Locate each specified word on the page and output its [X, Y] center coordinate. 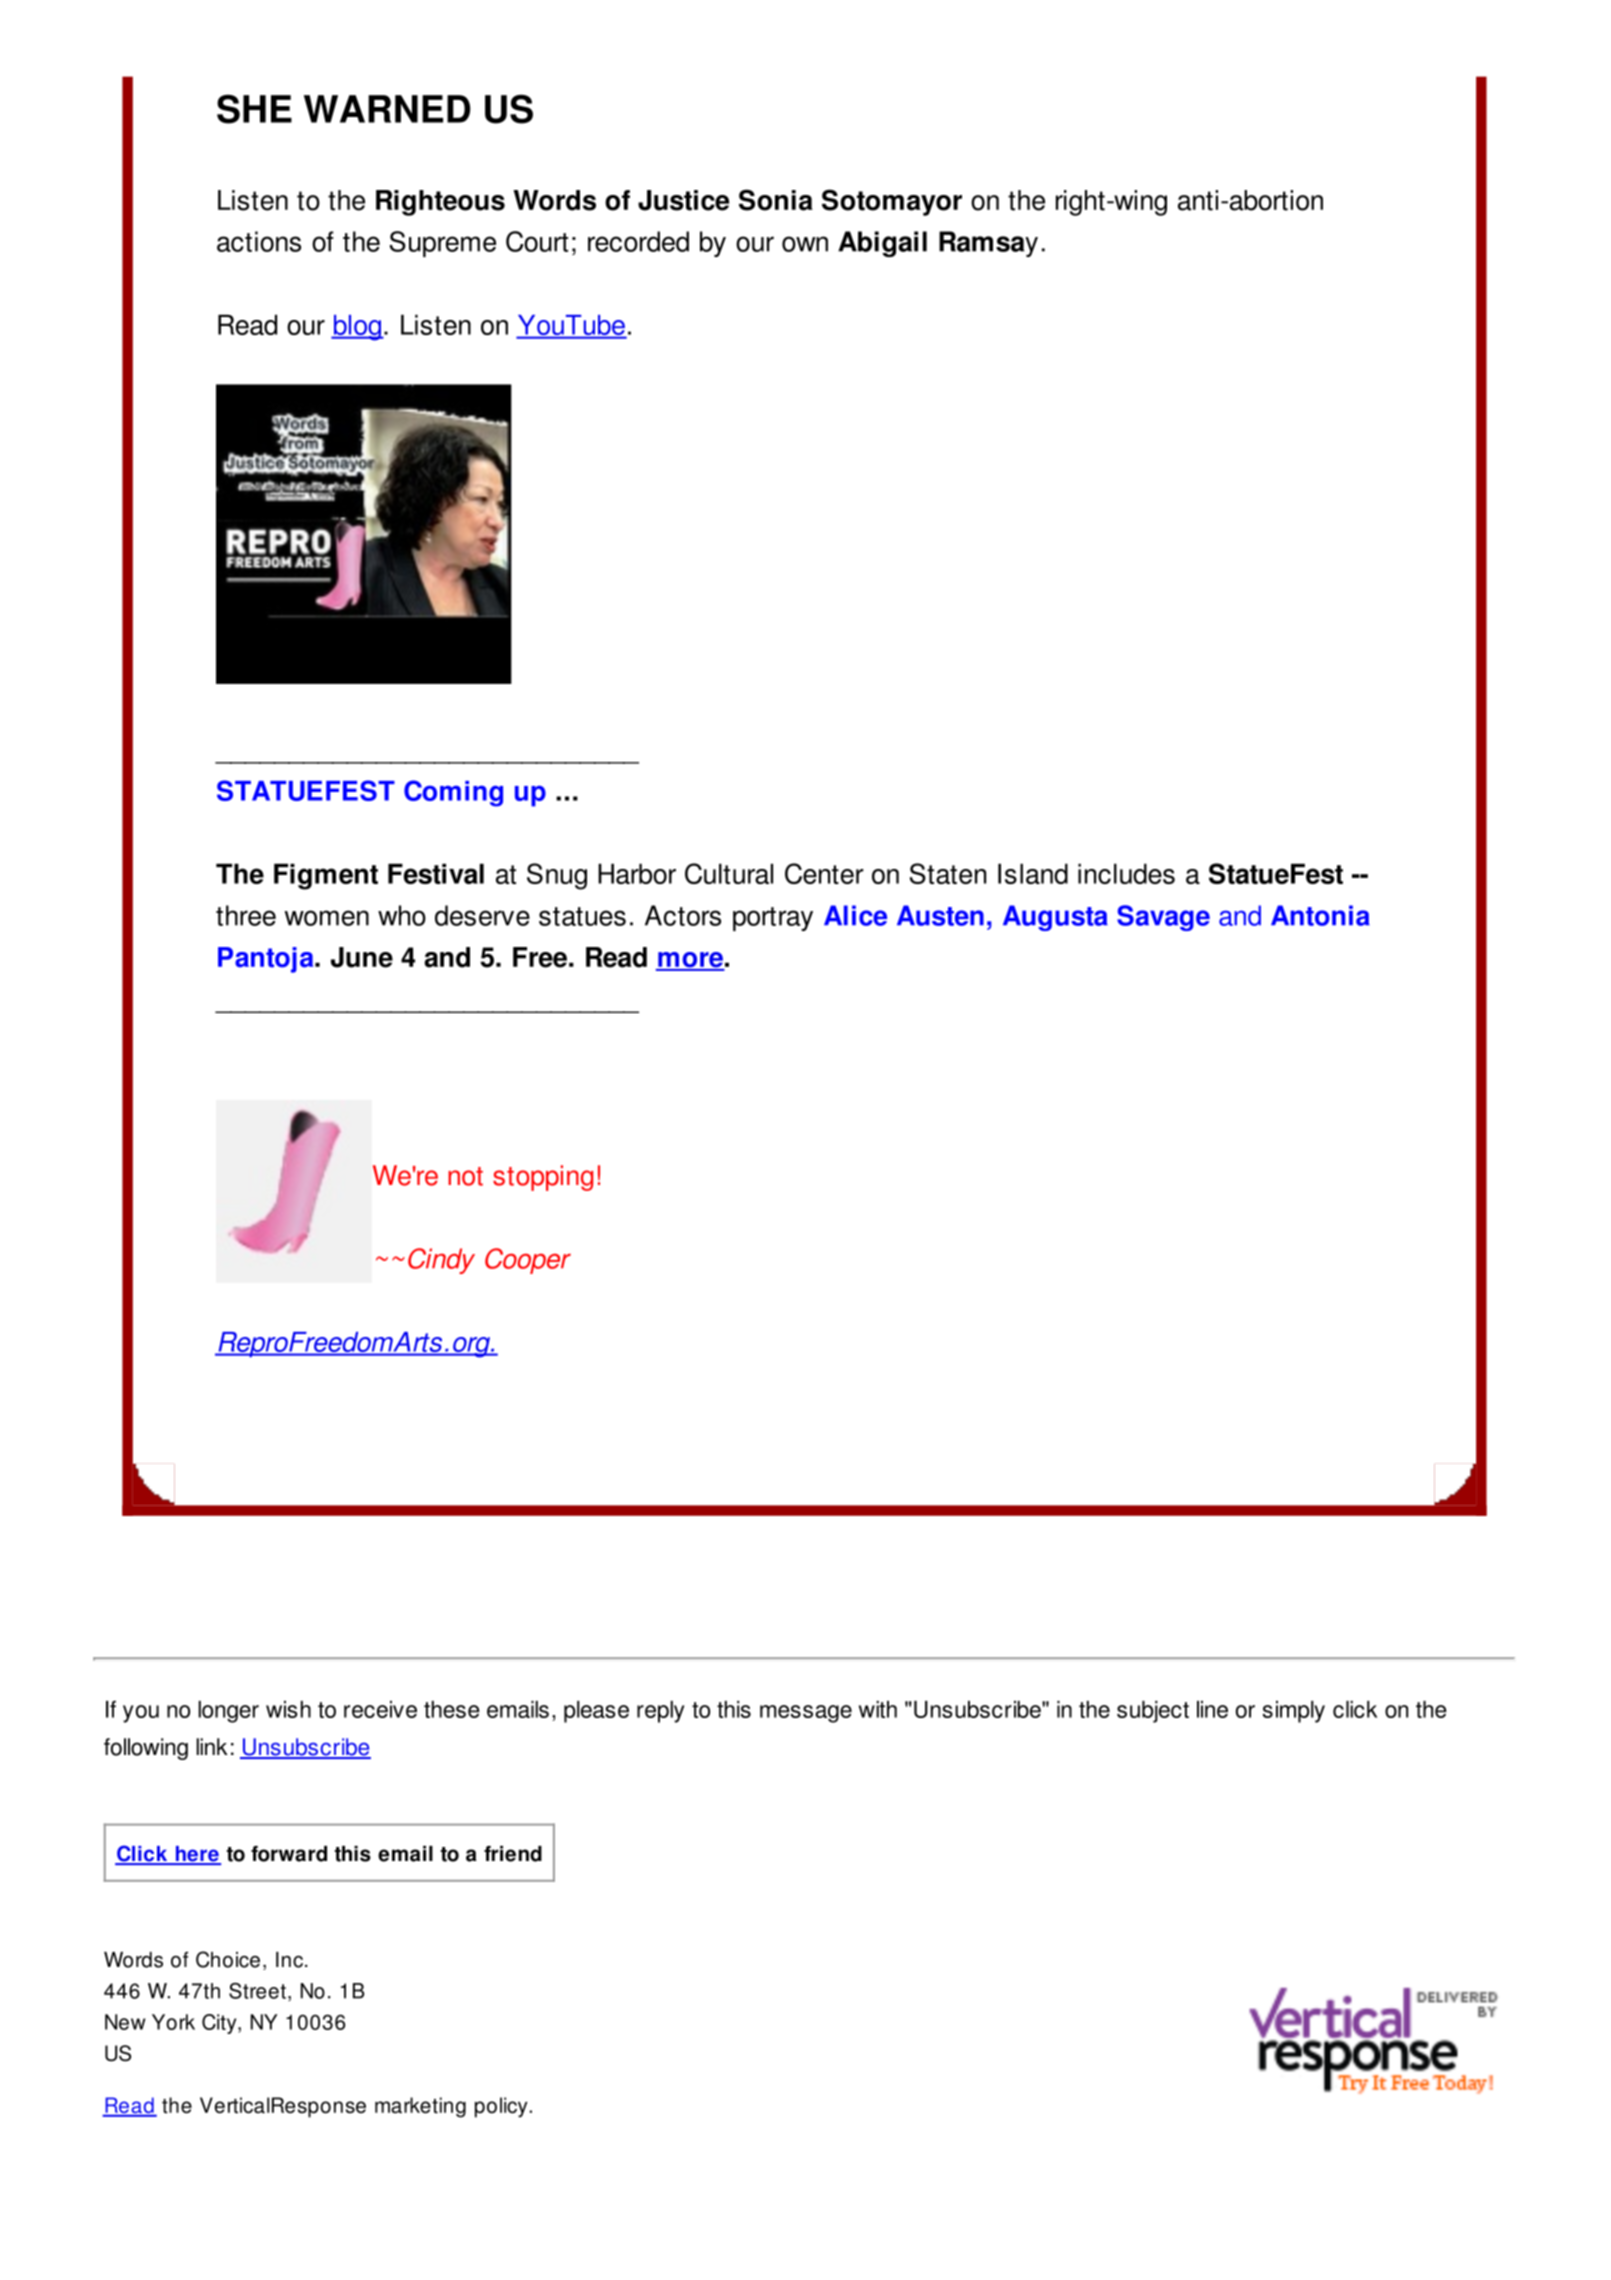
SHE [254, 109]
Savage [1163, 918]
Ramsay [988, 244]
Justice [683, 200]
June [362, 957]
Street [257, 1991]
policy [501, 2107]
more [690, 961]
